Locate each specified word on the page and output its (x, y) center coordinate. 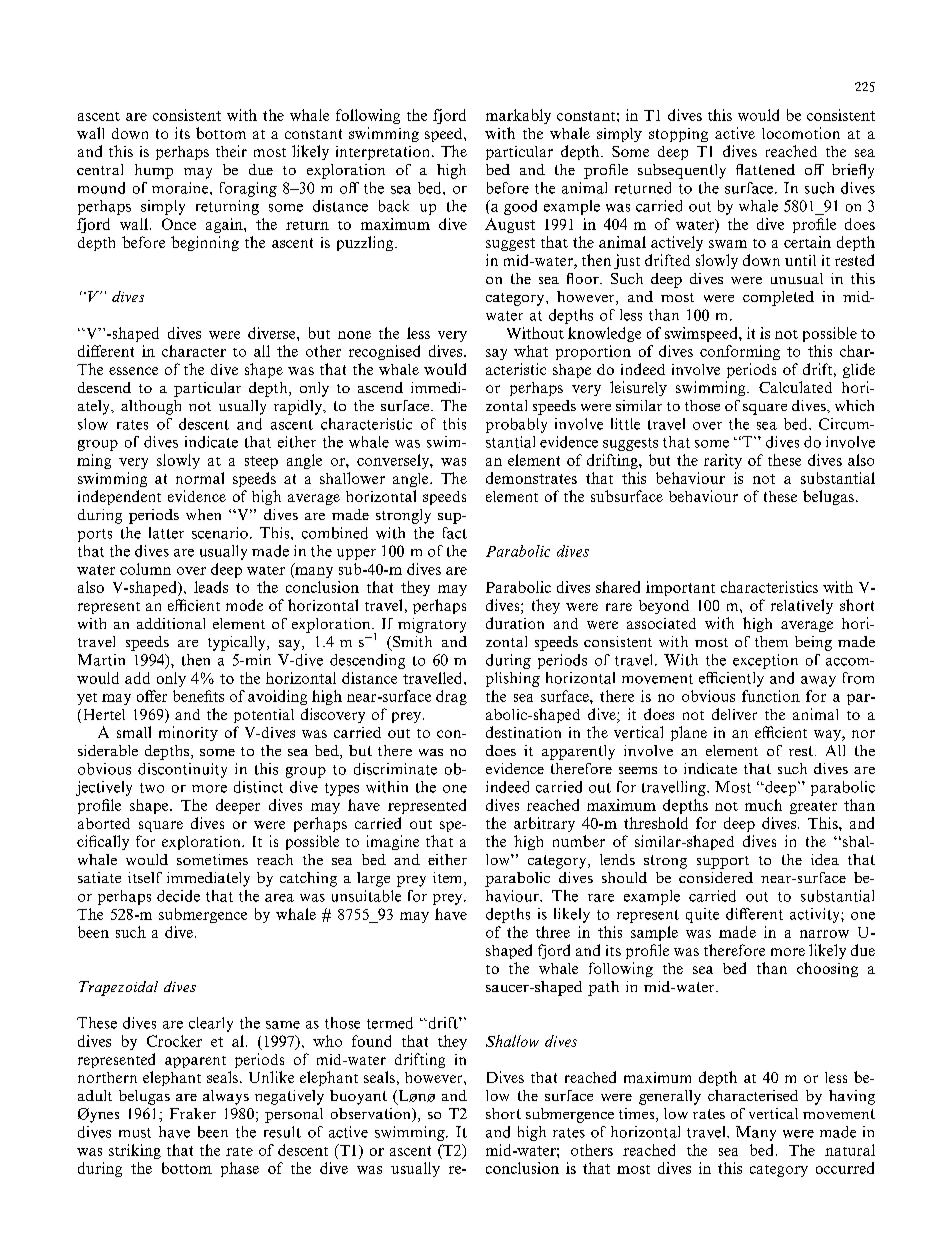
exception (765, 661)
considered (716, 877)
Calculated (795, 387)
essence (133, 371)
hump (154, 171)
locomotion (801, 133)
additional (171, 623)
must (135, 1133)
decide (178, 896)
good (520, 207)
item (449, 879)
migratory (432, 625)
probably (516, 425)
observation (372, 1115)
